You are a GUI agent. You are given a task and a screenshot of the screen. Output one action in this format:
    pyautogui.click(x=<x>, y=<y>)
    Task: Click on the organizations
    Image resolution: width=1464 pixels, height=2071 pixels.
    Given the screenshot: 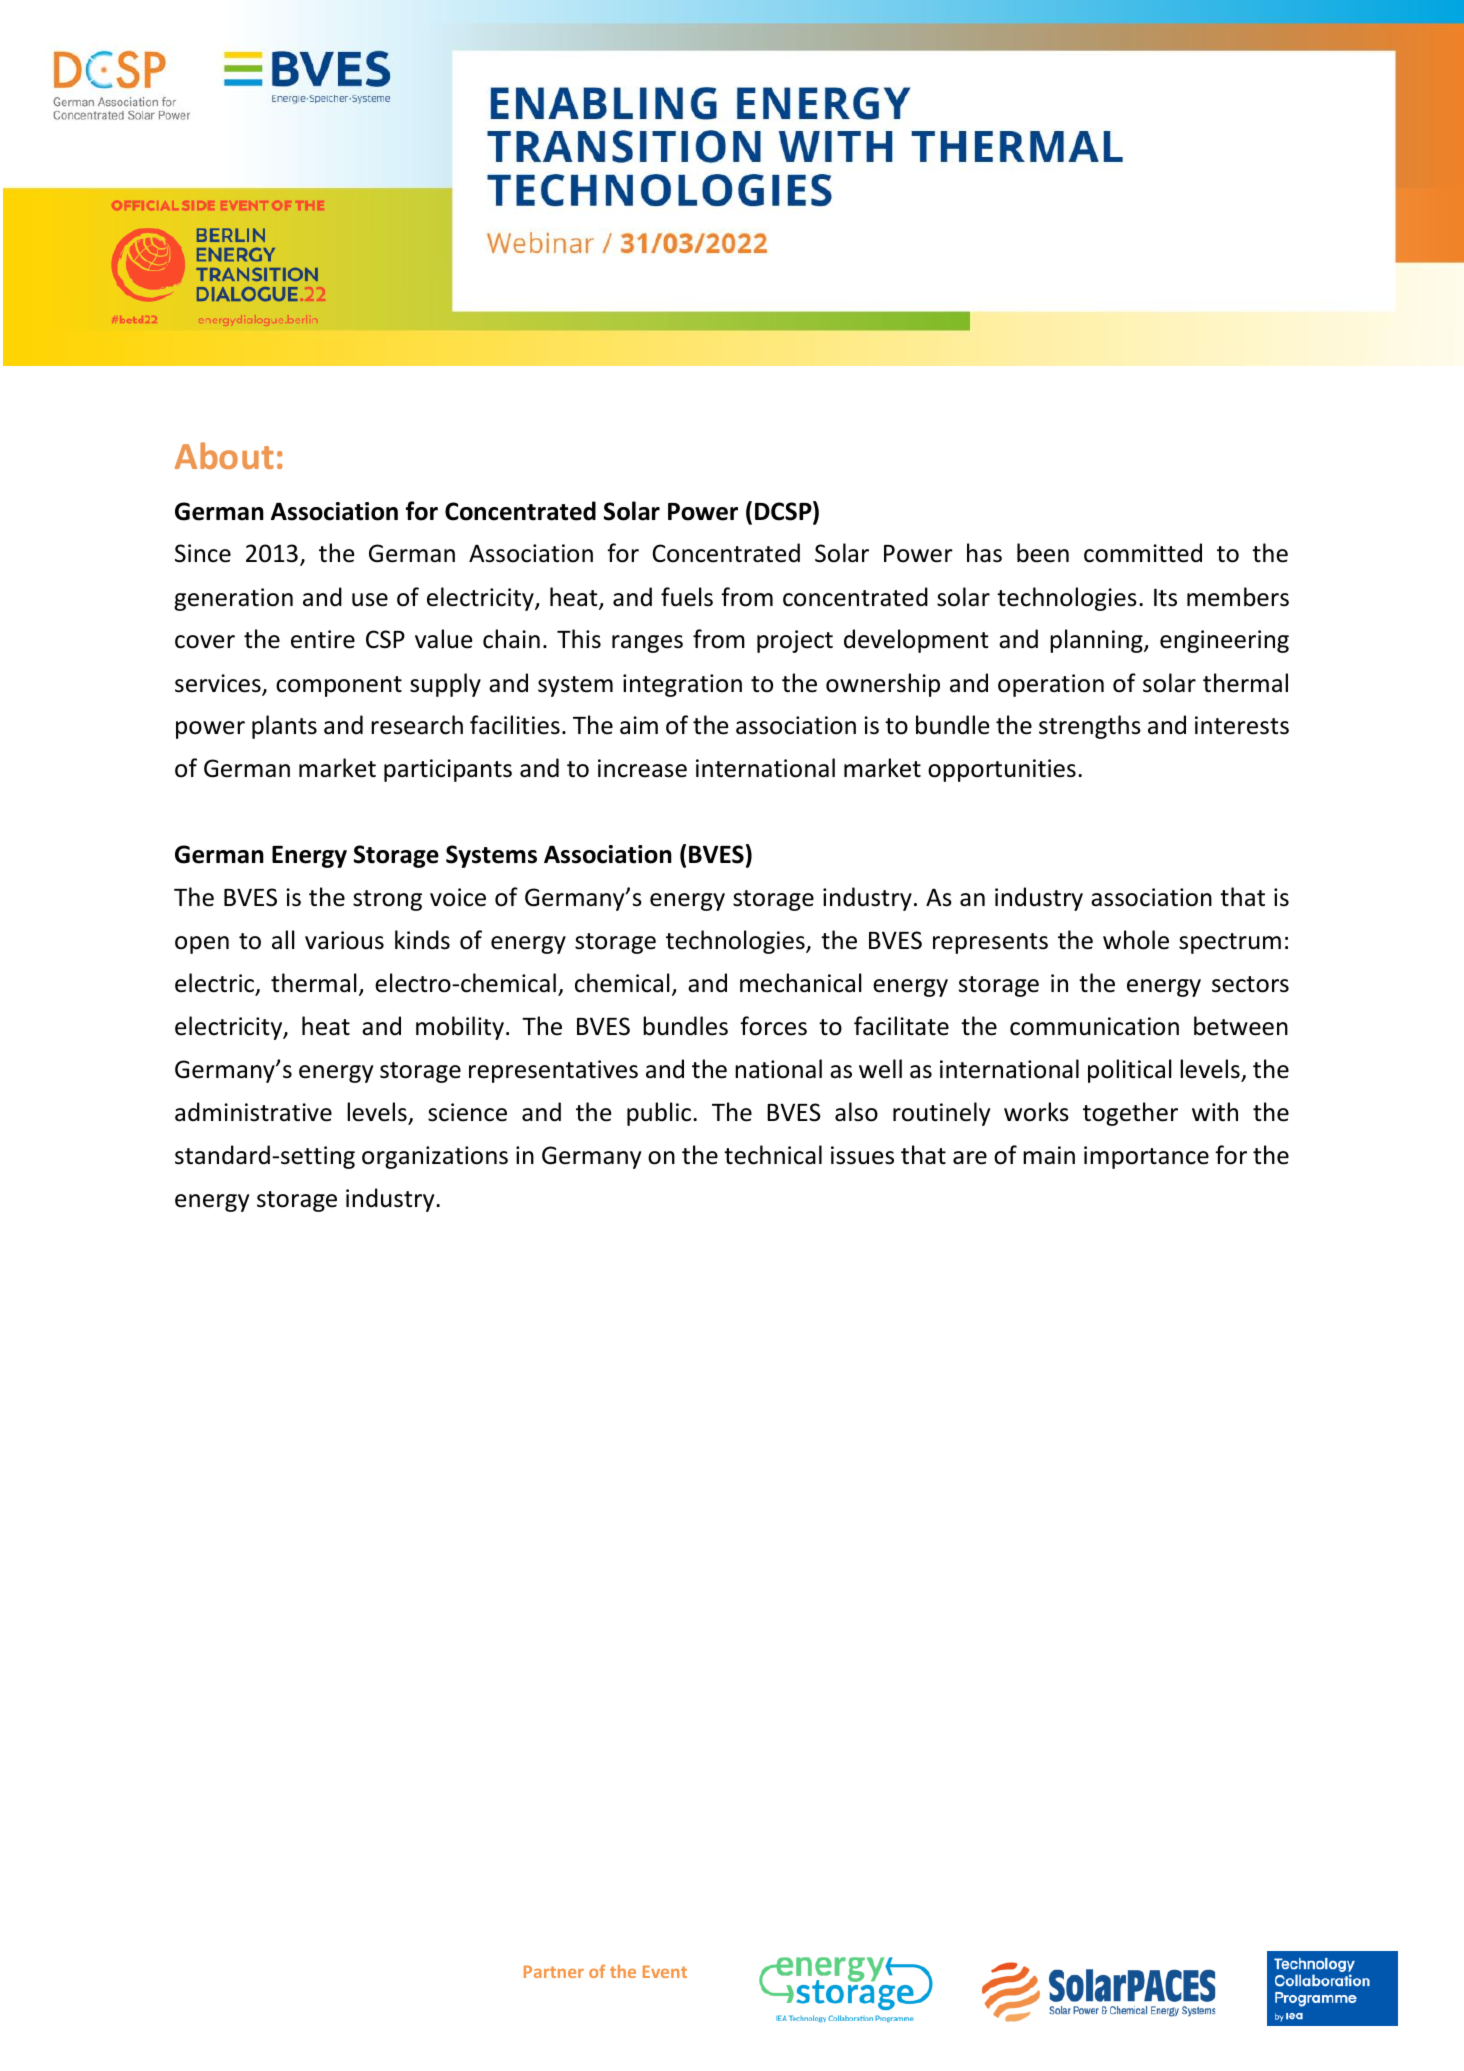 What is the action you would take?
    pyautogui.click(x=435, y=1157)
